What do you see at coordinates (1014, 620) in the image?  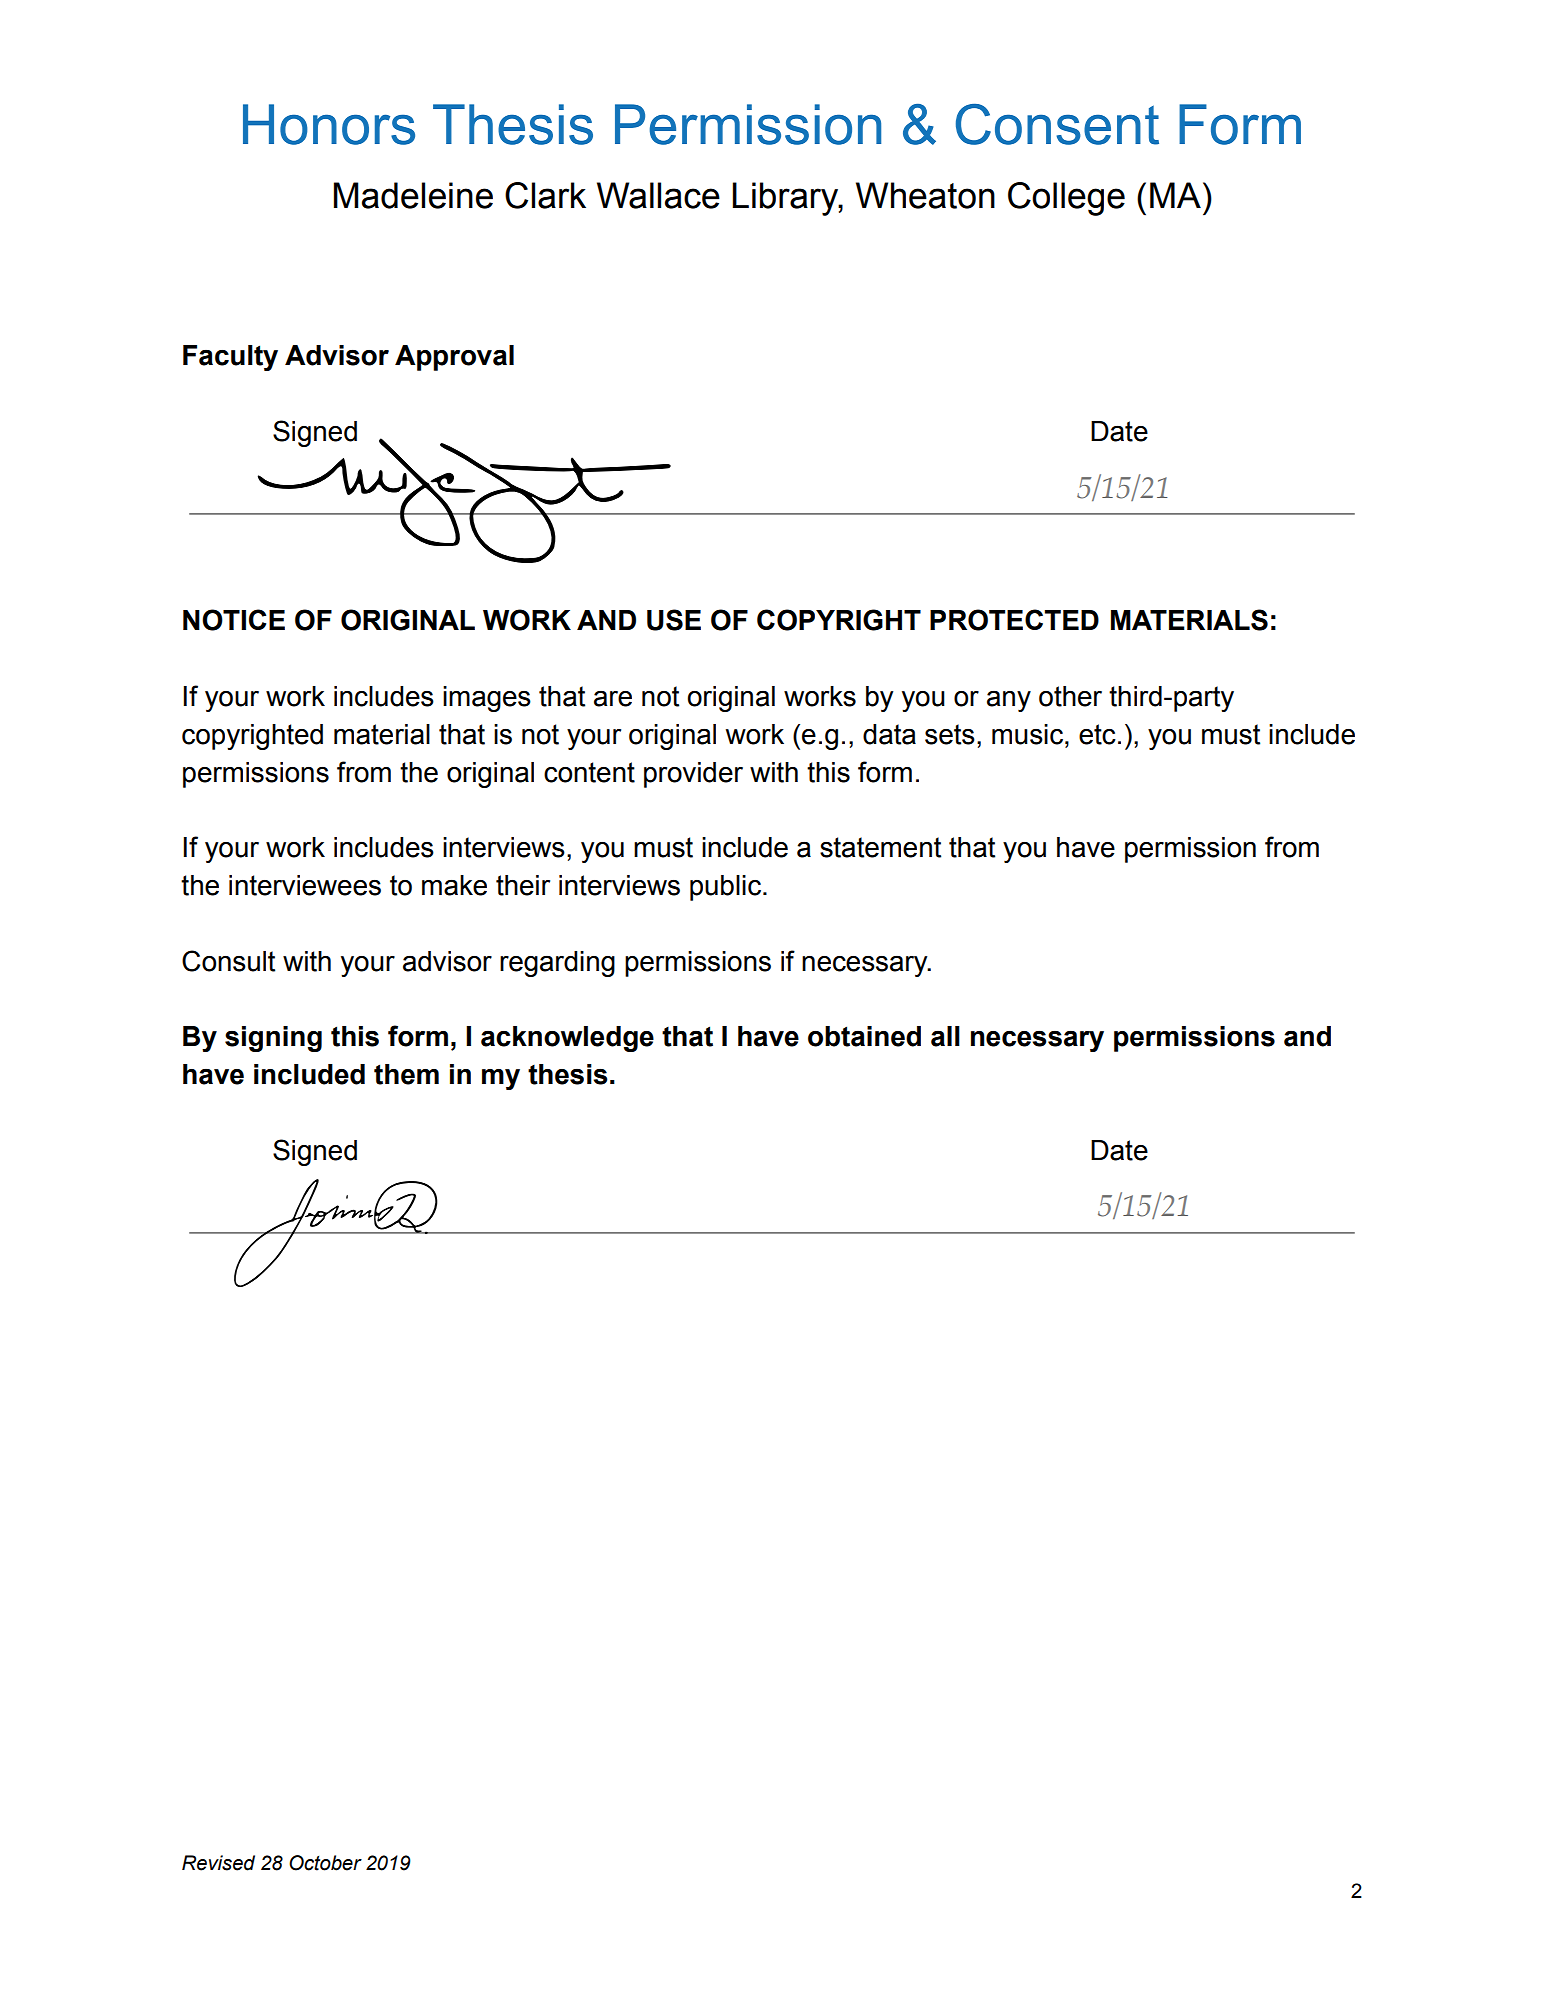 I see `PROTECTED` at bounding box center [1014, 620].
